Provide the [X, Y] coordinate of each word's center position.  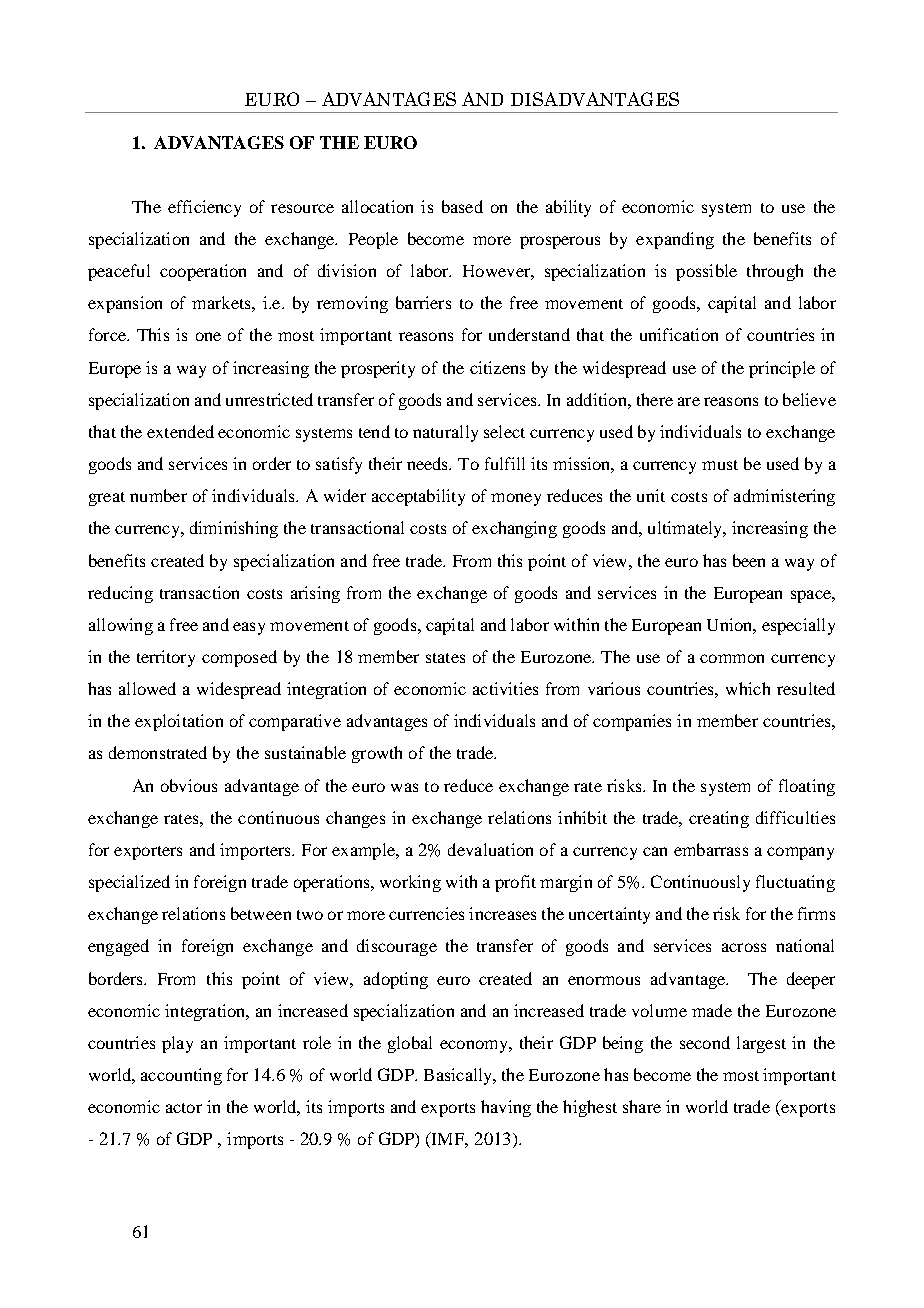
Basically [459, 1076]
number [158, 495]
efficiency [204, 208]
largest [761, 1044]
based [462, 206]
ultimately [686, 529]
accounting [181, 1076]
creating [719, 819]
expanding [675, 240]
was [404, 787]
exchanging [514, 529]
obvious [189, 785]
